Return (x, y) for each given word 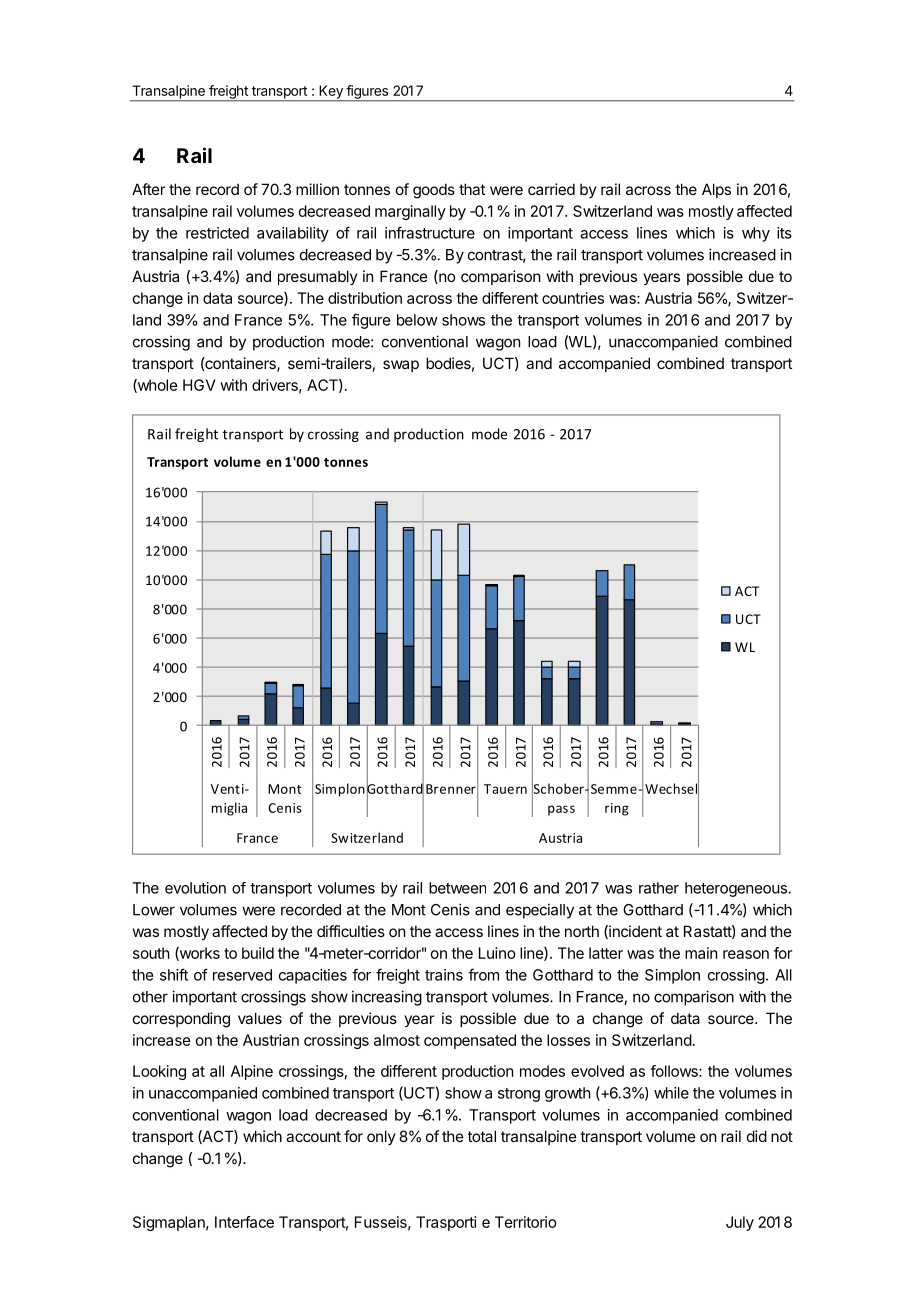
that (472, 189)
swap (401, 366)
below (417, 320)
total (482, 1136)
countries (573, 298)
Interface (244, 1222)
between (457, 888)
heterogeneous (737, 889)
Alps (716, 190)
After (148, 189)
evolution (195, 888)
